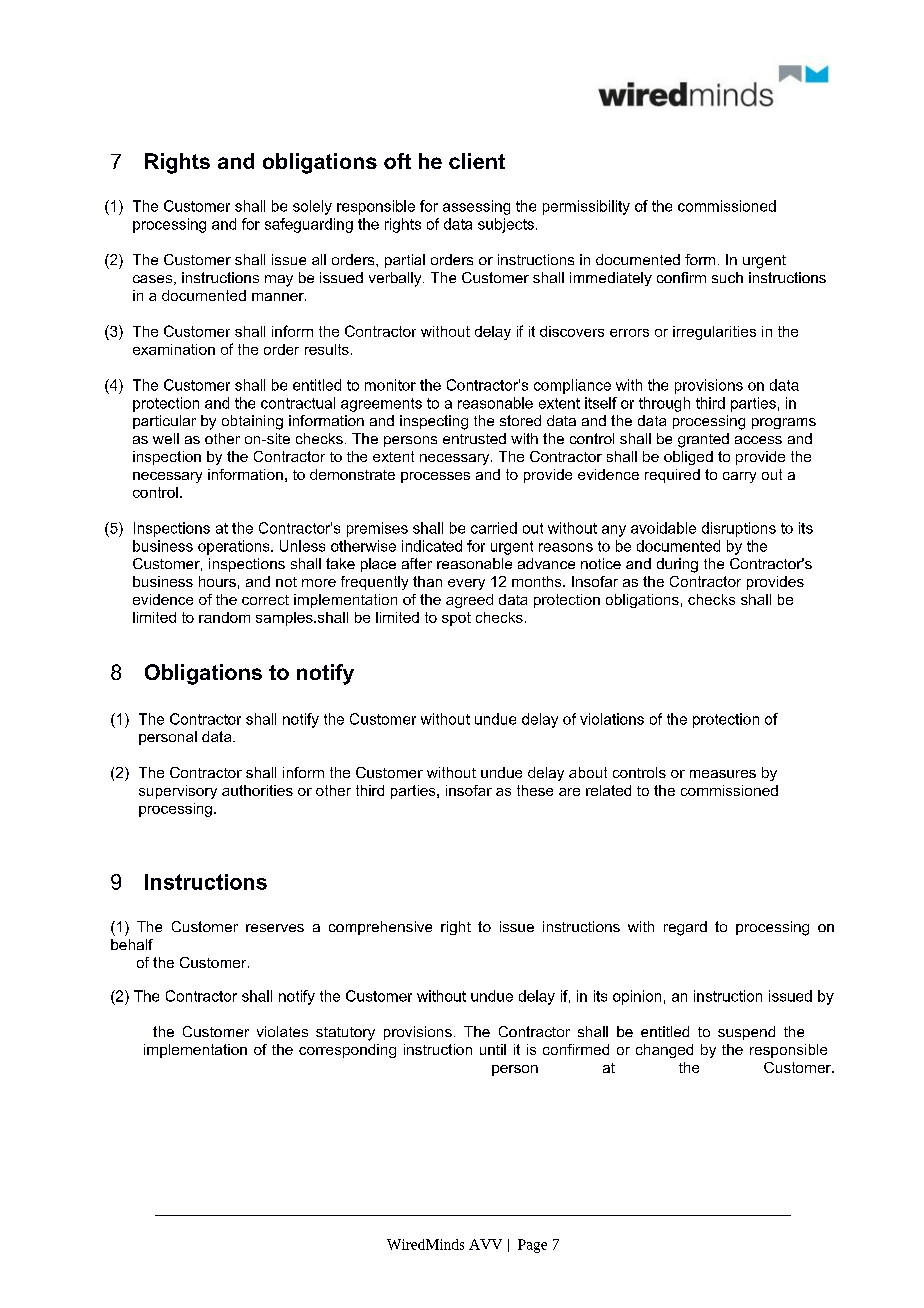 The image size is (924, 1308). I want to click on indicated, so click(432, 546).
